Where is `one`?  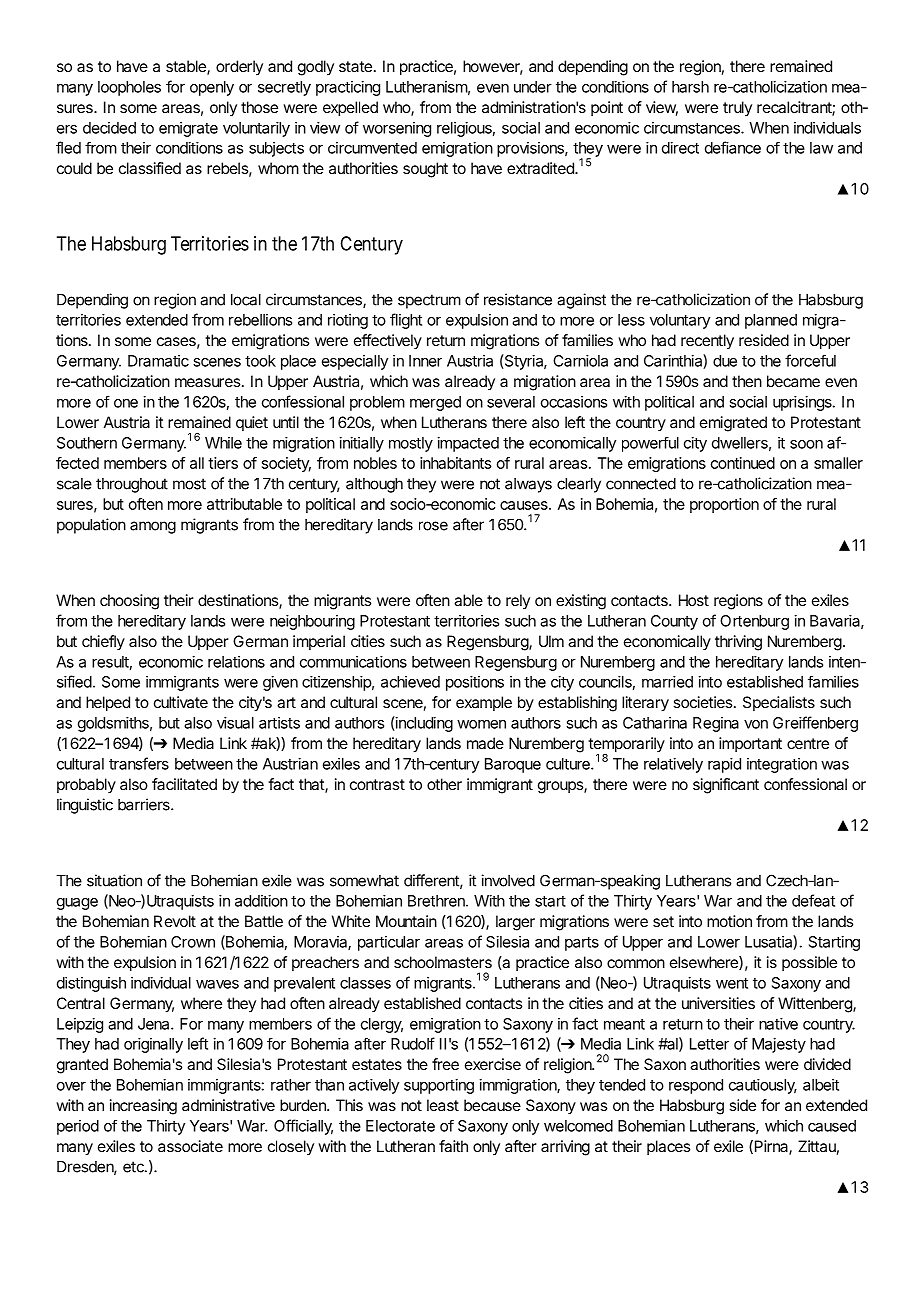
one is located at coordinates (126, 403).
